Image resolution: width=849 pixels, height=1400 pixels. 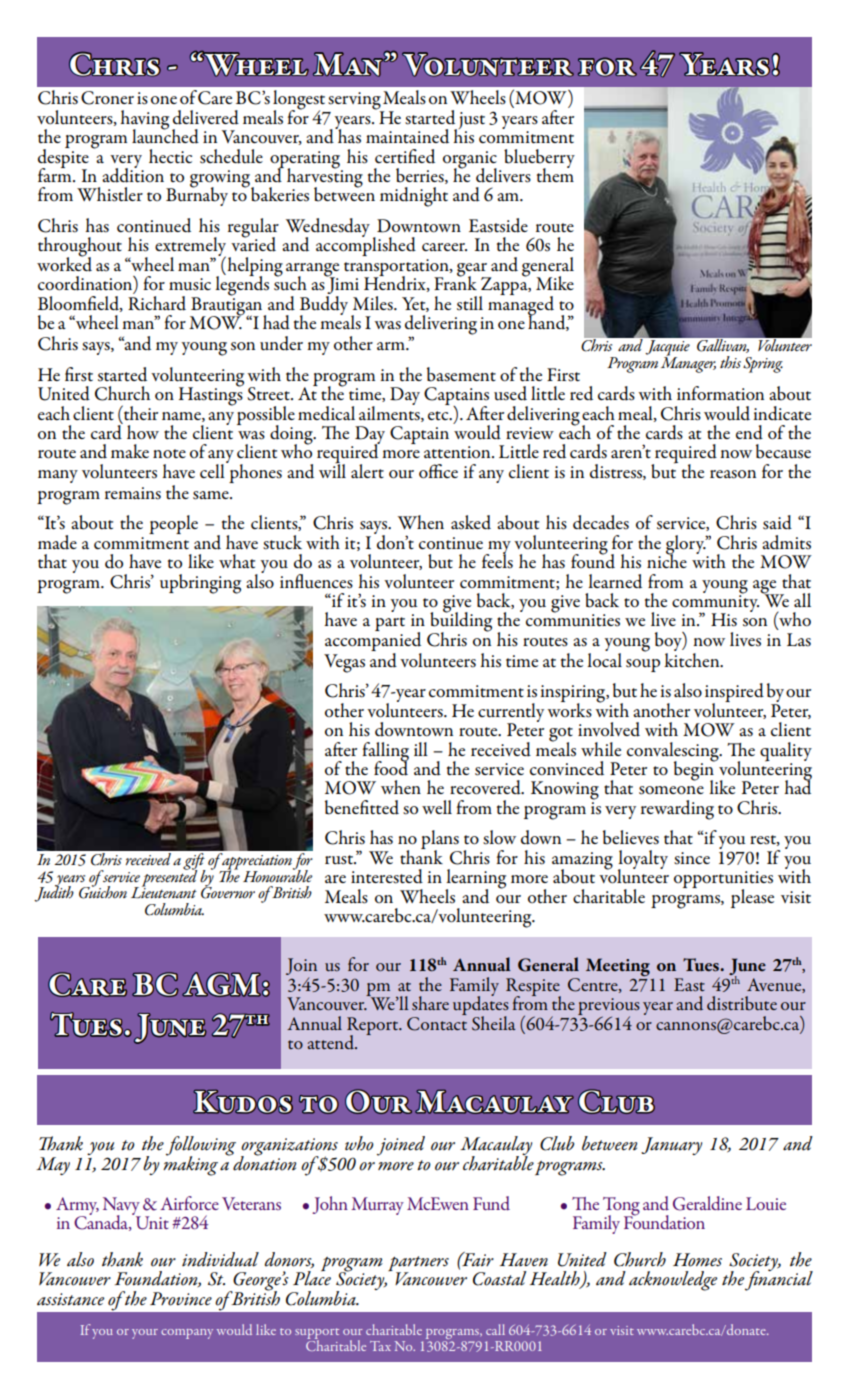 I want to click on Lieutenant, so click(x=164, y=891).
